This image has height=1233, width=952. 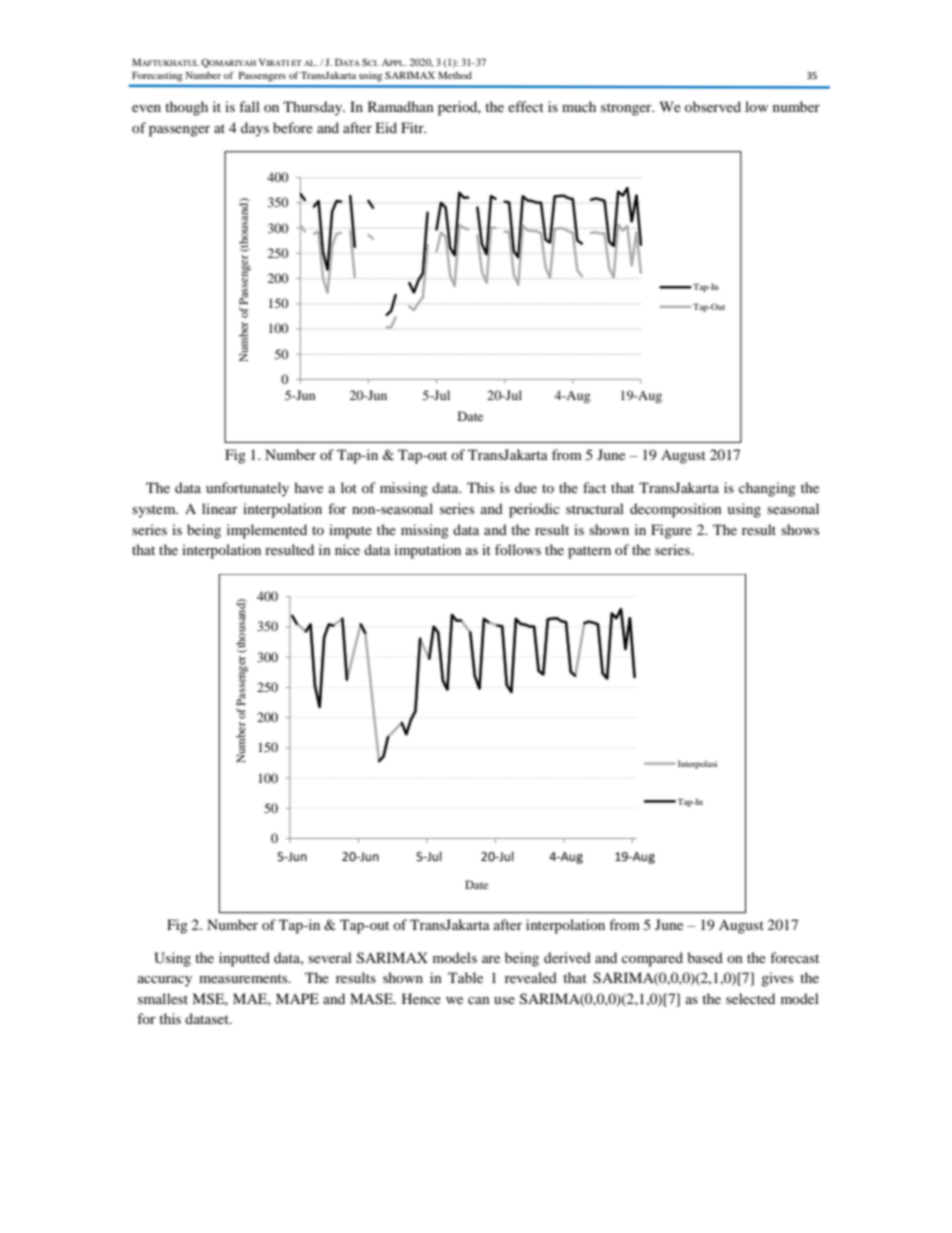 What do you see at coordinates (455, 75) in the image?
I see `Method` at bounding box center [455, 75].
